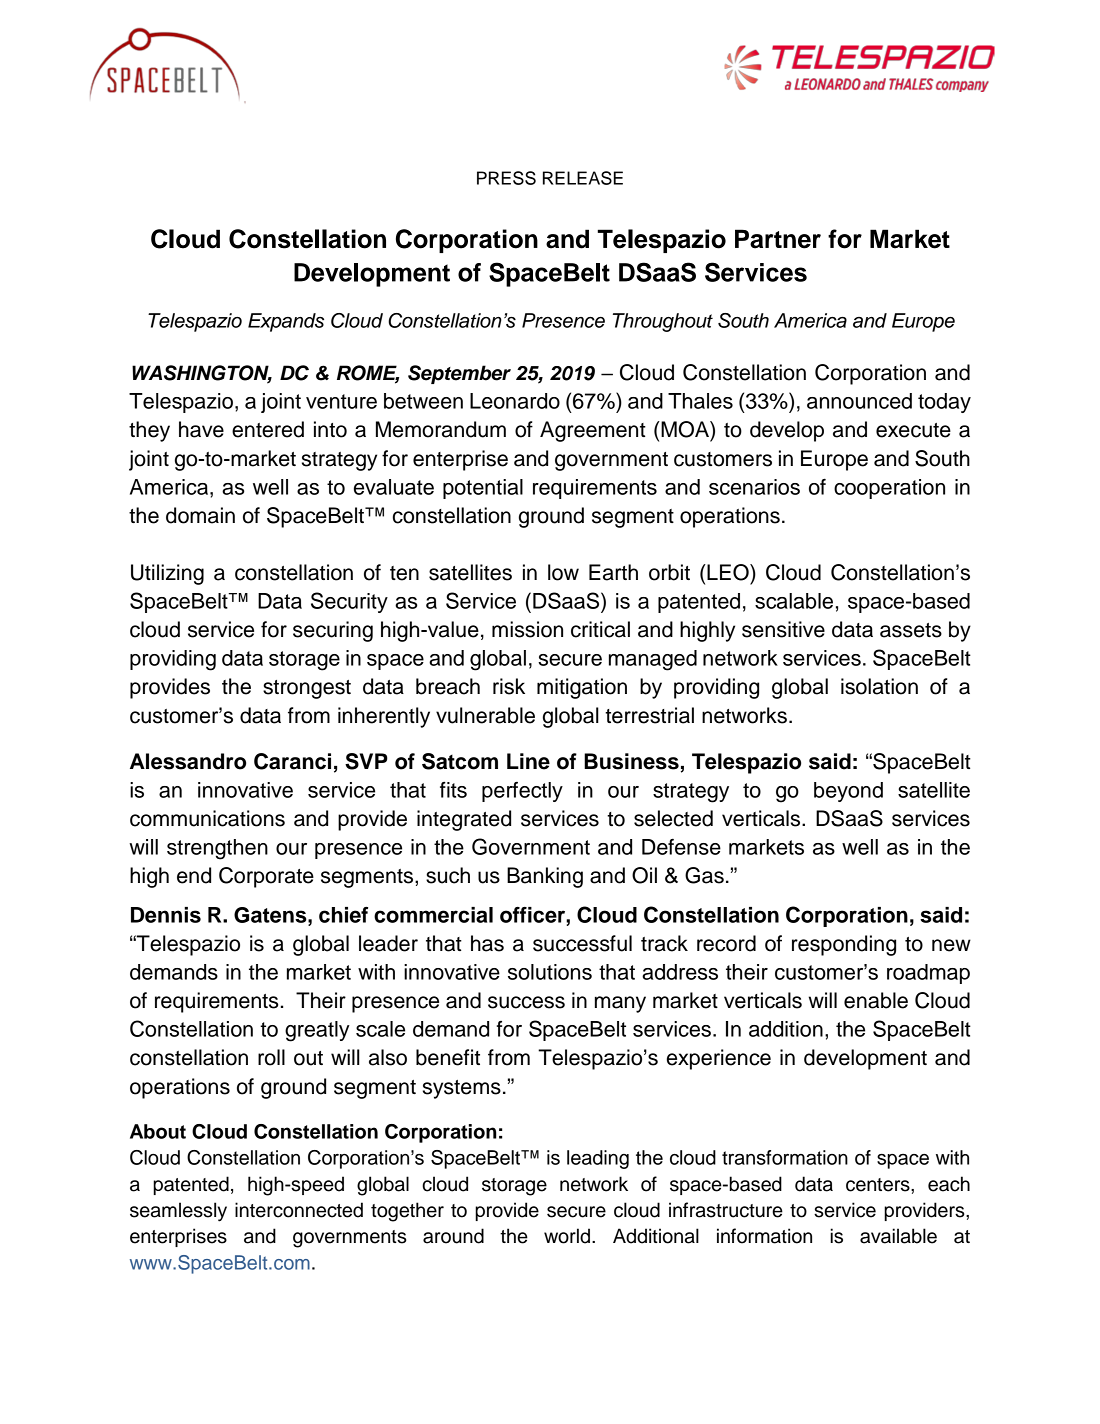 Image resolution: width=1100 pixels, height=1424 pixels. What do you see at coordinates (844, 945) in the document?
I see `responding` at bounding box center [844, 945].
